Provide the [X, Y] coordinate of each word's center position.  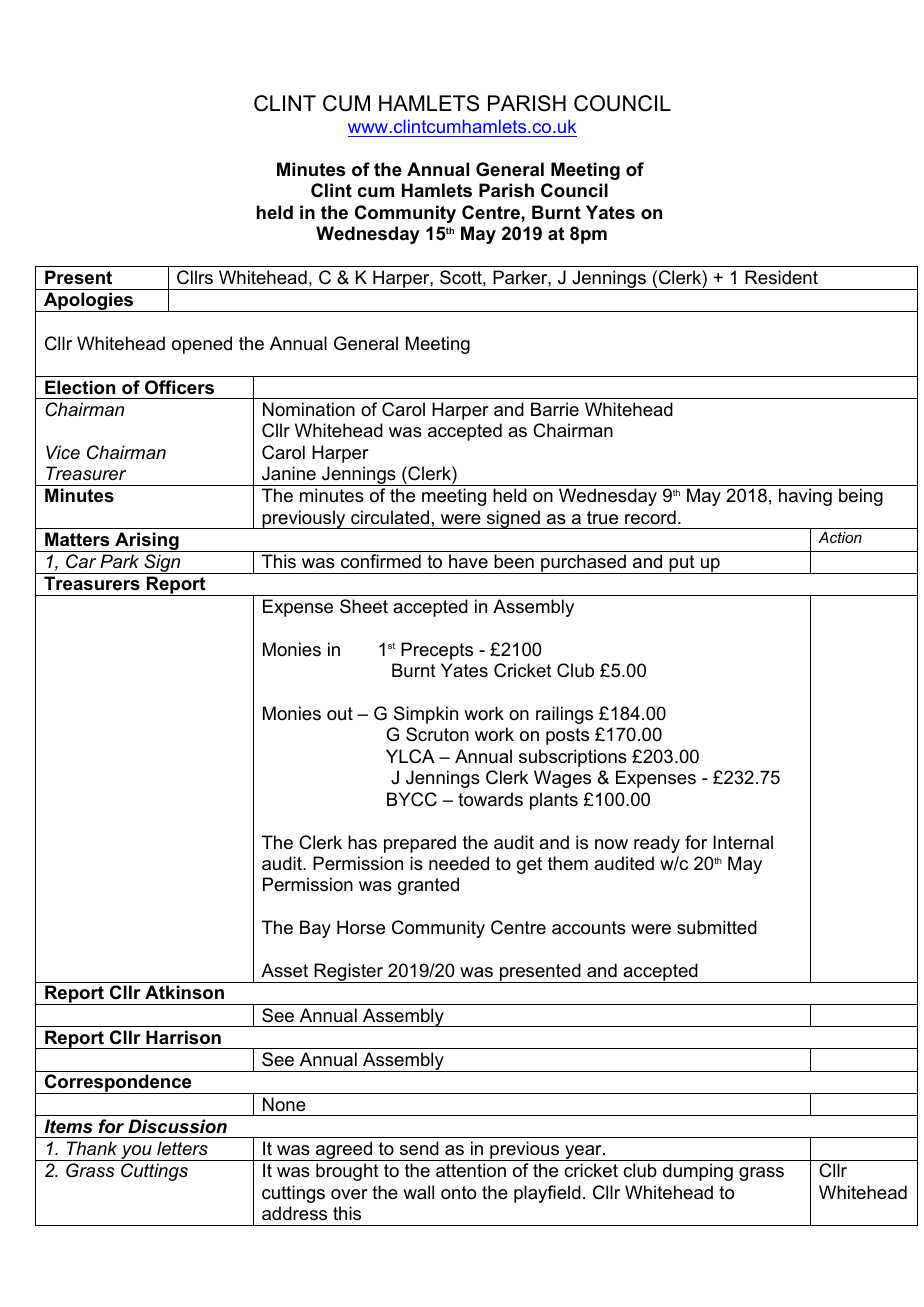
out [340, 714]
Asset [284, 970]
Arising [147, 542]
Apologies [89, 302]
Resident [781, 277]
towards [490, 799]
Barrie [555, 409]
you [136, 1153]
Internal [743, 842]
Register [348, 973]
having [805, 497]
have [468, 561]
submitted [717, 927]
